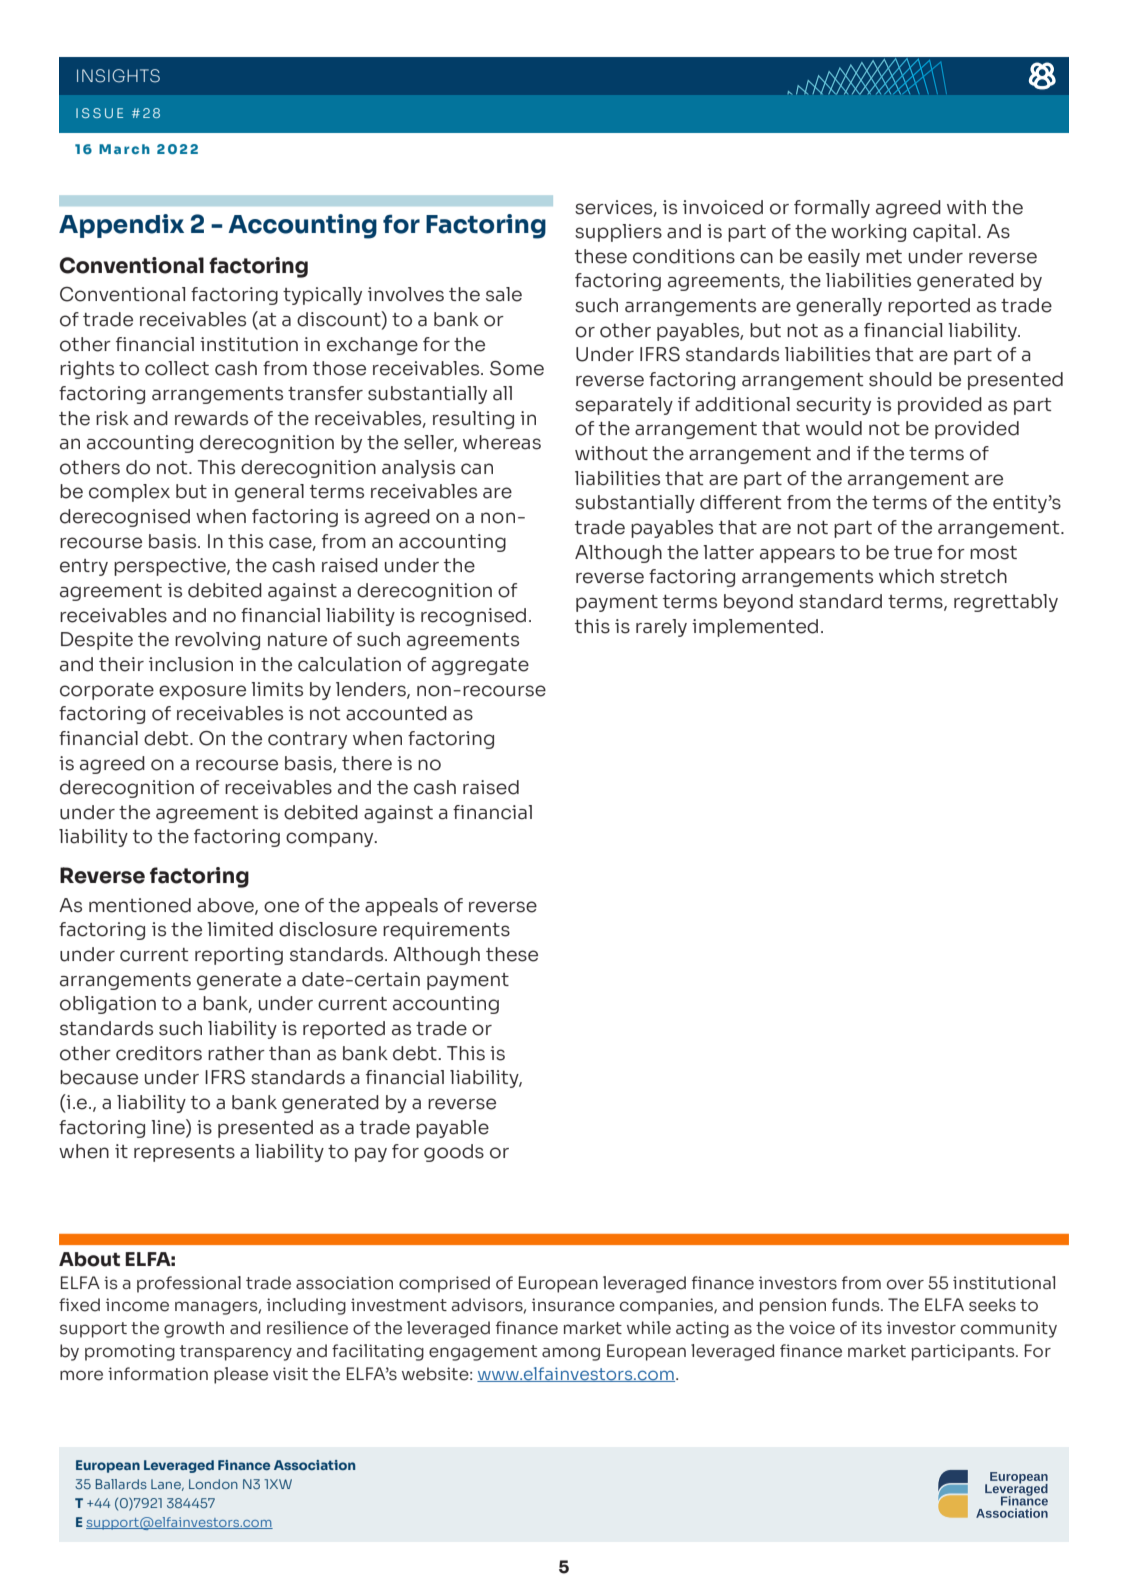 This screenshot has width=1128, height=1596. What do you see at coordinates (124, 149) in the screenshot?
I see `March` at bounding box center [124, 149].
